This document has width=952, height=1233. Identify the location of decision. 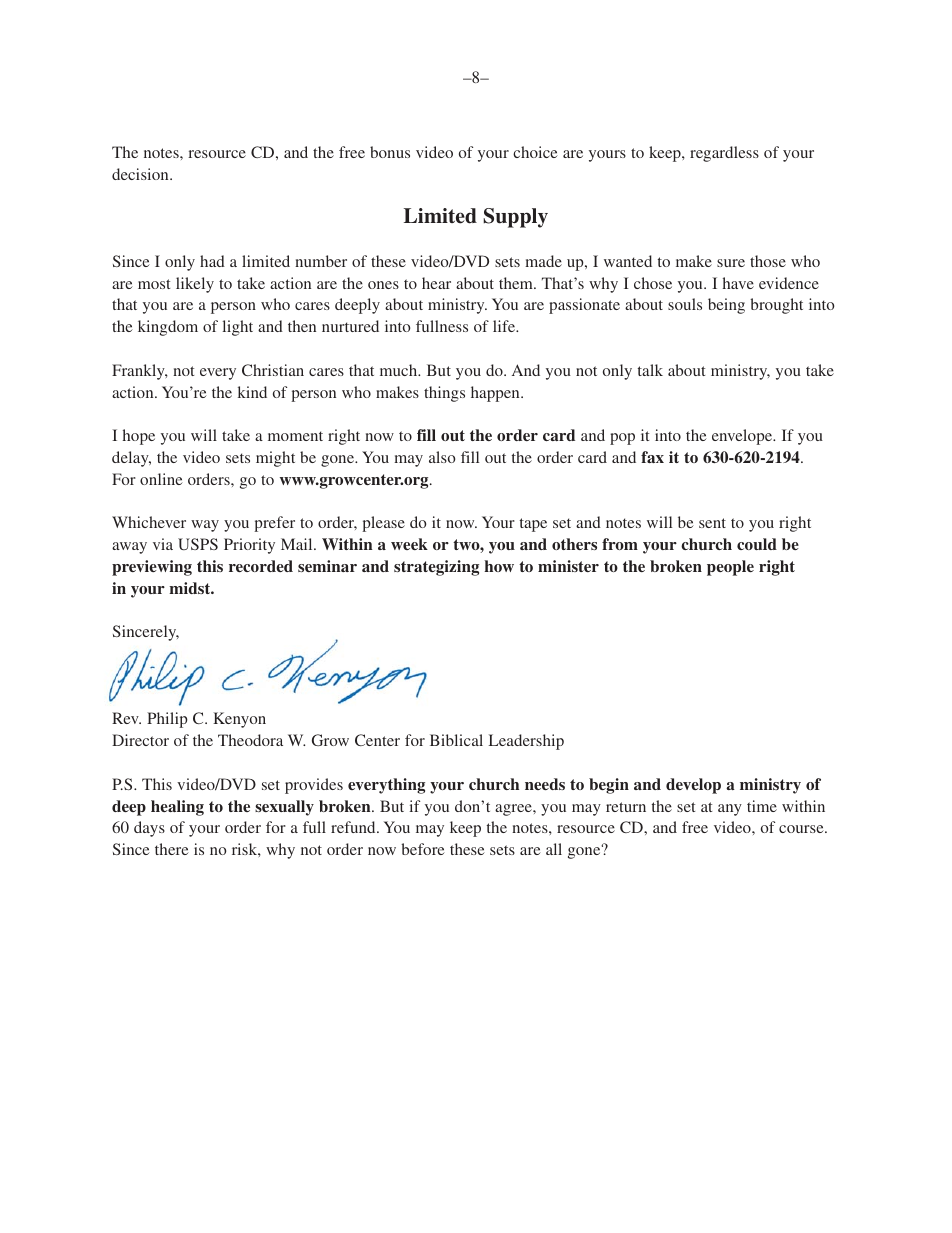
(141, 174).
